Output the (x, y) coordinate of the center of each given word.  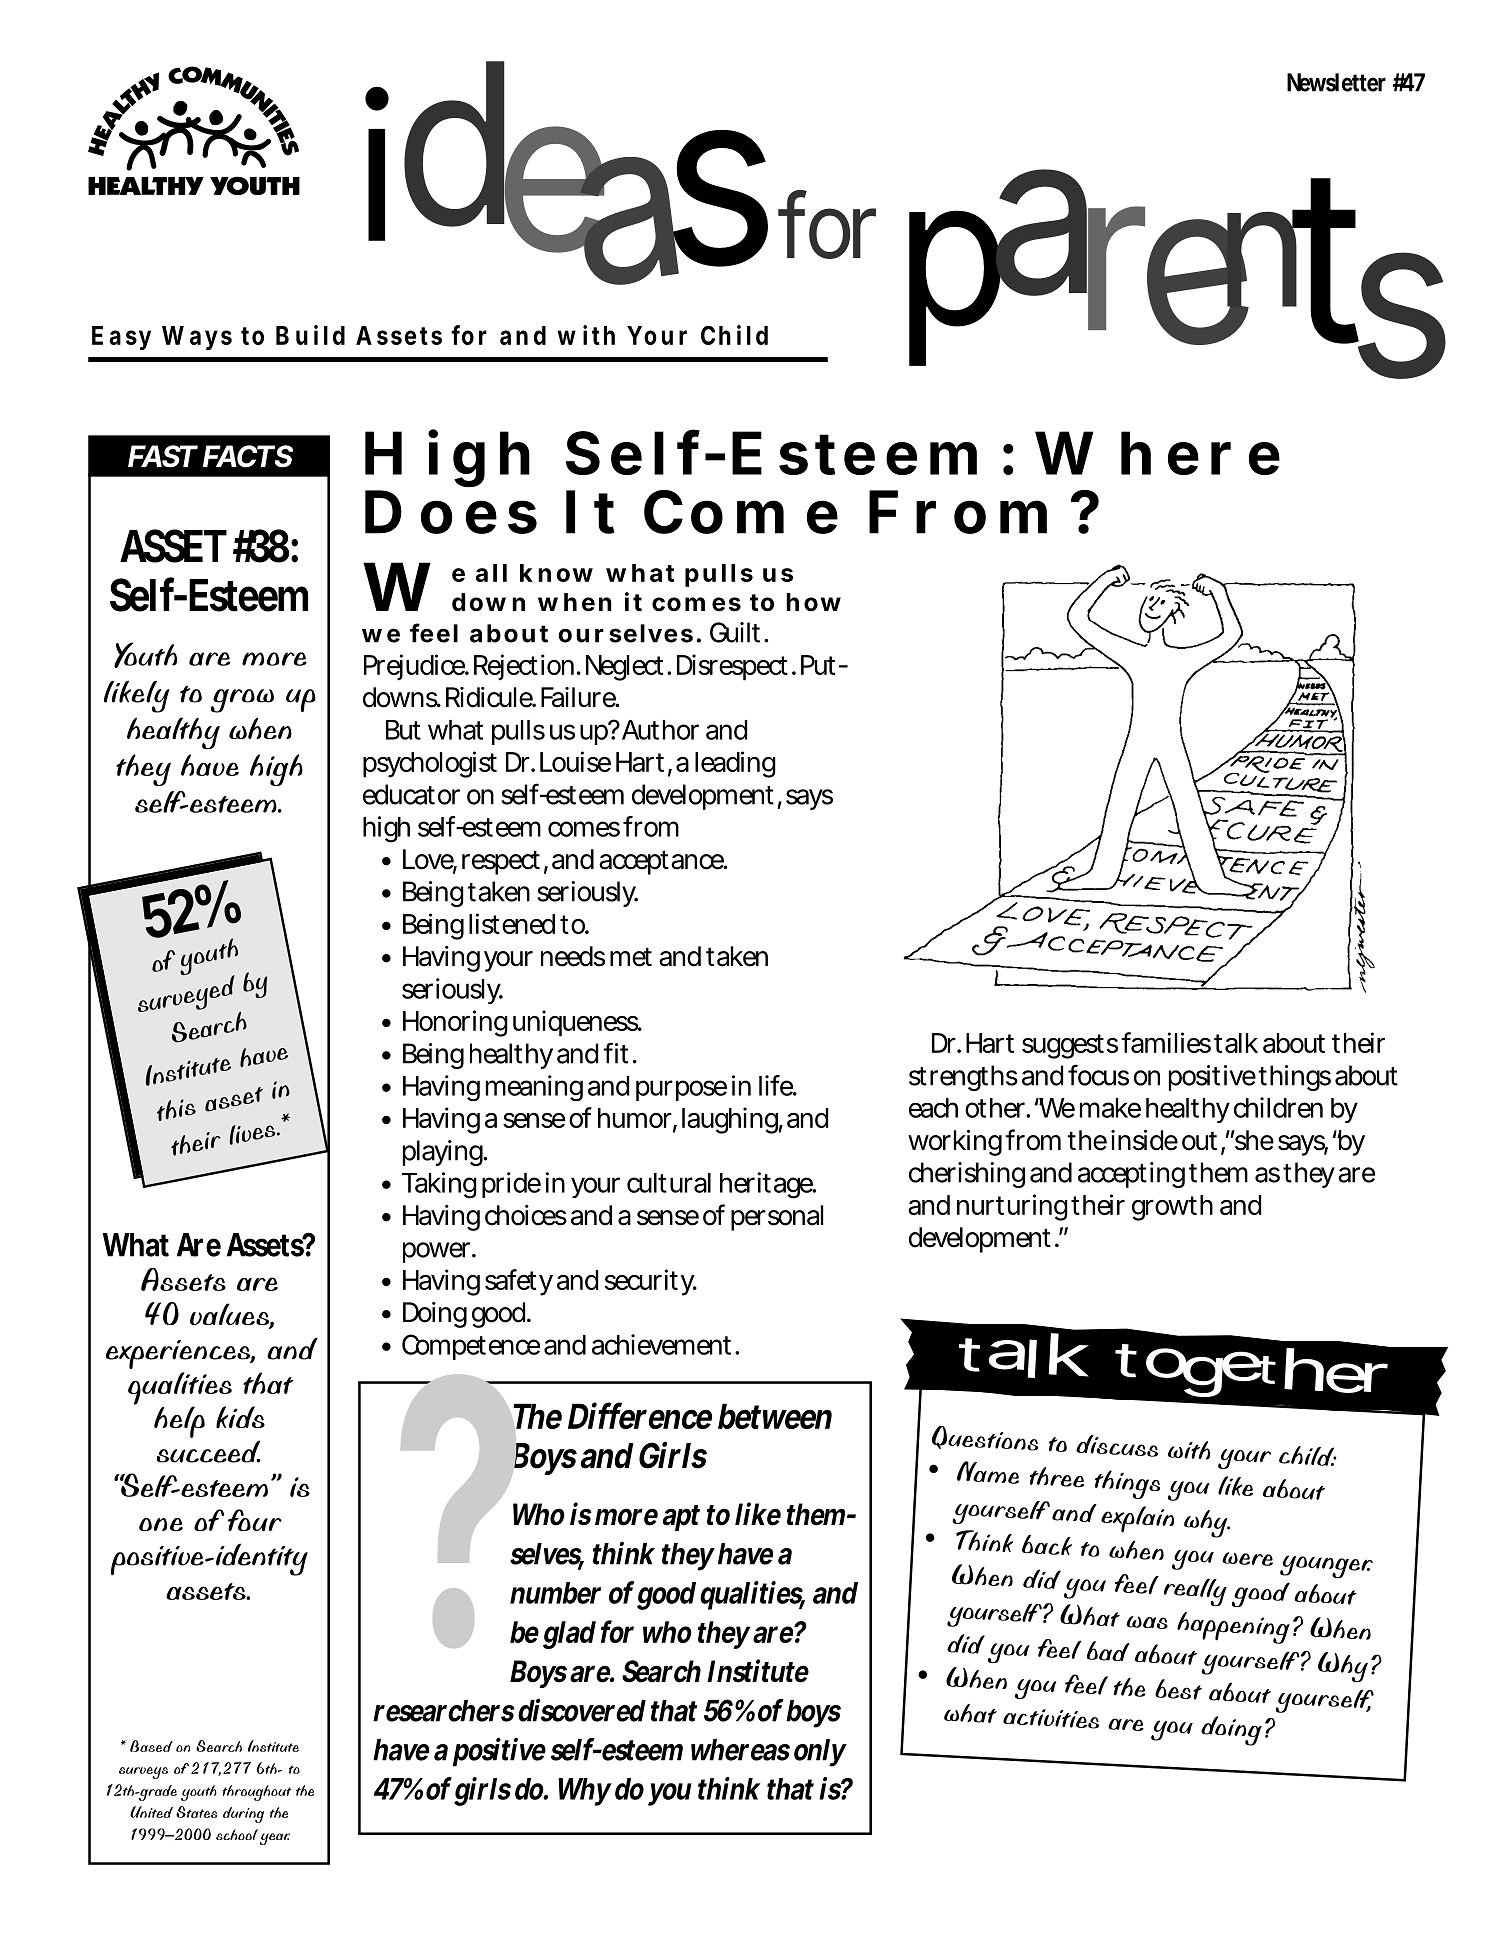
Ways (197, 338)
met (631, 957)
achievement (664, 1344)
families (1166, 1042)
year (275, 1839)
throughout (256, 1793)
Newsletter (1336, 82)
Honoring (455, 1023)
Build (310, 335)
